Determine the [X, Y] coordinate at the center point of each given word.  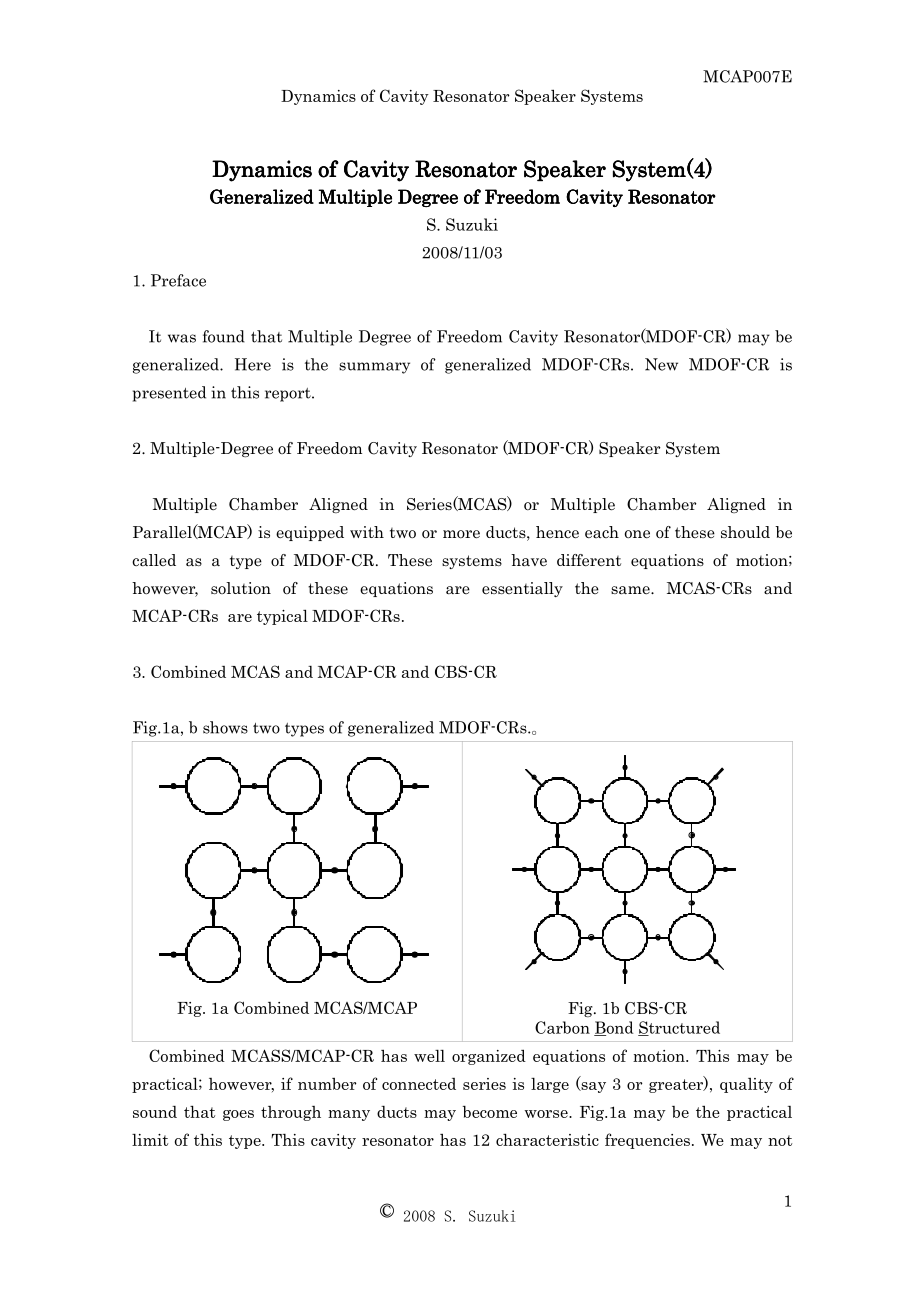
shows [225, 727]
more [461, 534]
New [661, 364]
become [490, 1112]
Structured [679, 1028]
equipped [310, 533]
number [327, 1084]
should [745, 532]
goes [238, 1115]
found [224, 336]
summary [374, 368]
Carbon [562, 1027]
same [631, 590]
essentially [522, 589]
